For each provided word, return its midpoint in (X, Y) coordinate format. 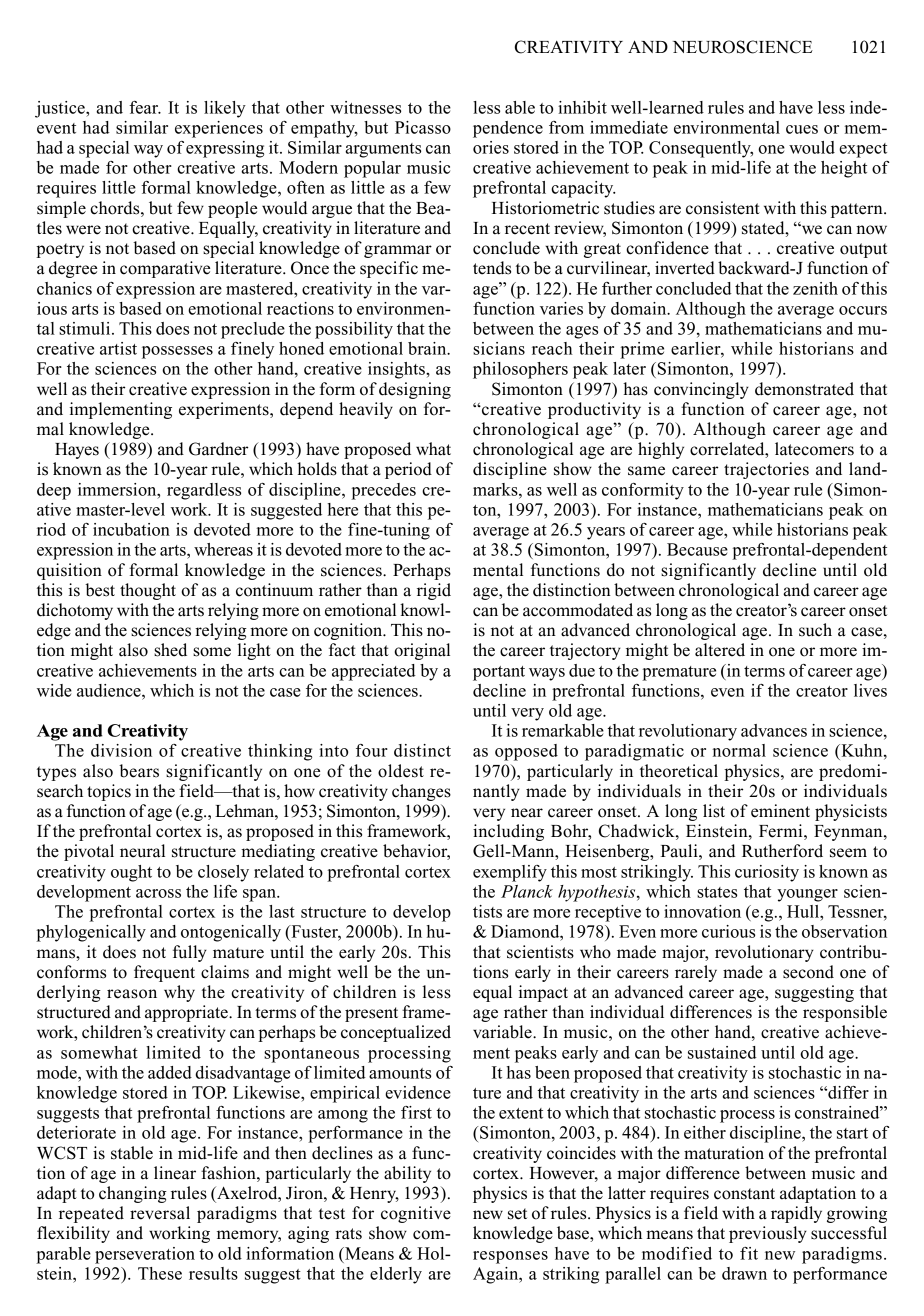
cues (802, 129)
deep (54, 491)
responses (510, 1257)
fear (145, 107)
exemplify (510, 873)
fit (749, 1253)
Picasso (423, 127)
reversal (160, 1213)
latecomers (814, 449)
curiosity (767, 873)
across (158, 893)
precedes (383, 491)
